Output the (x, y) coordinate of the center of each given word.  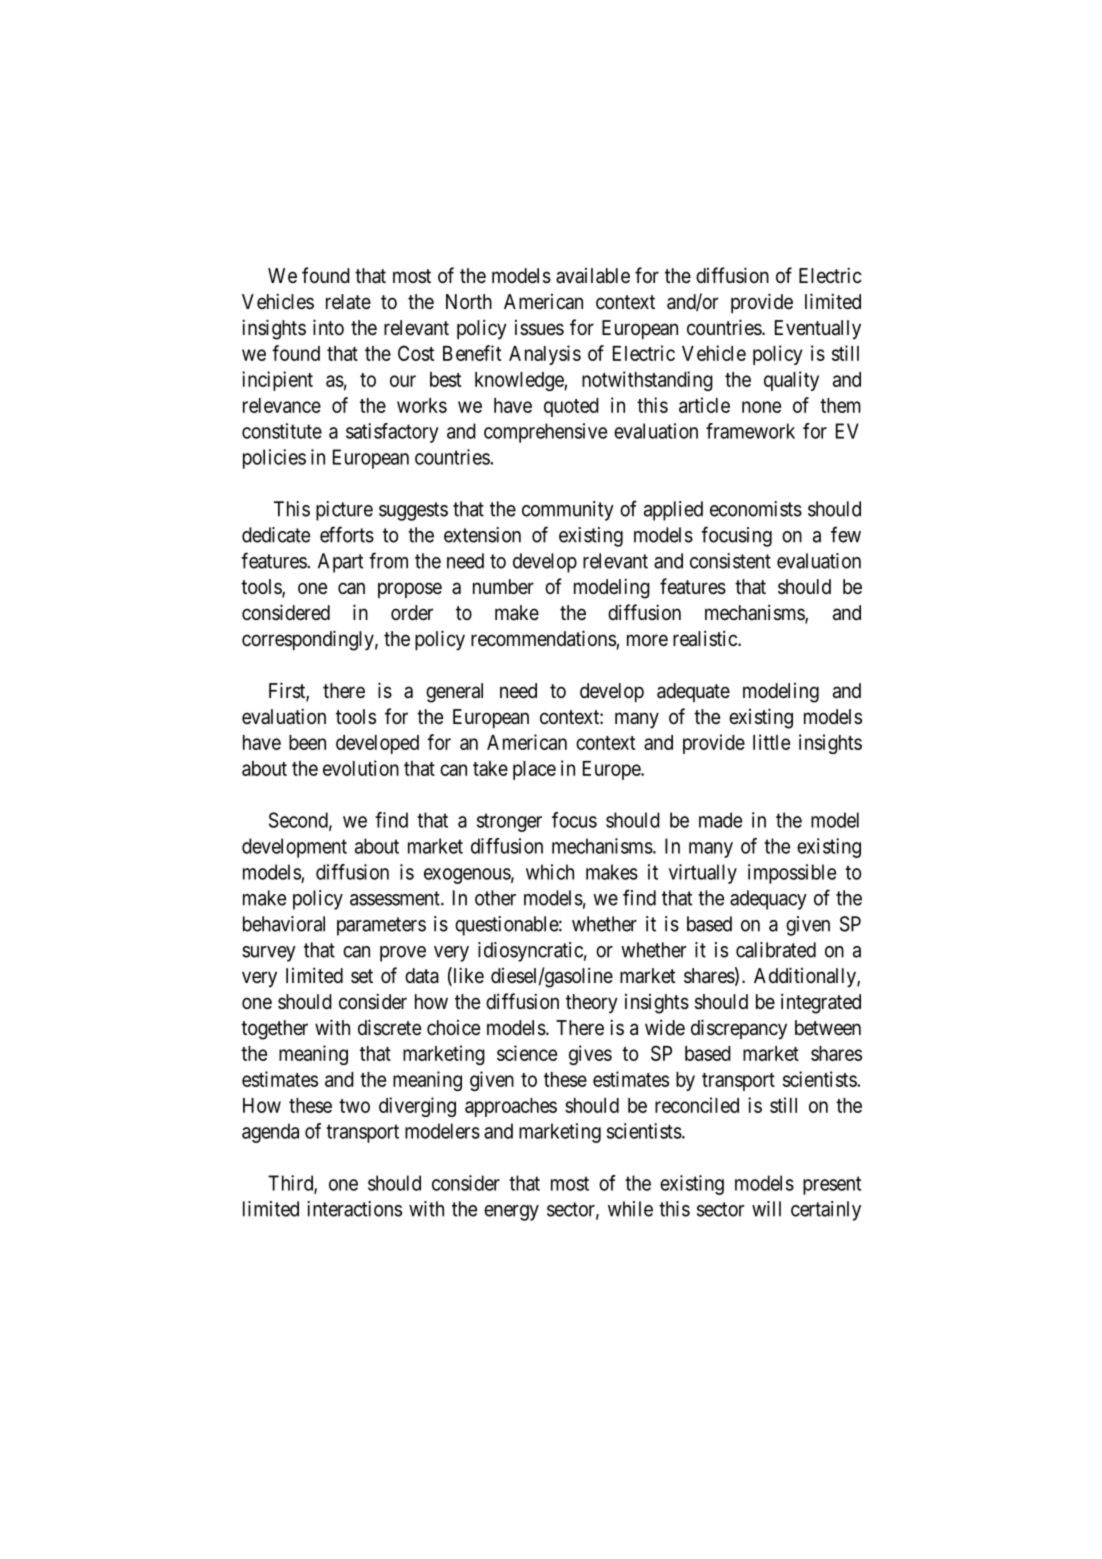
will (766, 1209)
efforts (347, 534)
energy (511, 1213)
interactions (354, 1209)
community (568, 511)
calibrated (776, 950)
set (362, 976)
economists (756, 509)
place (534, 770)
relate (348, 302)
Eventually (818, 330)
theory (592, 1004)
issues (539, 328)
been (307, 742)
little (771, 742)
